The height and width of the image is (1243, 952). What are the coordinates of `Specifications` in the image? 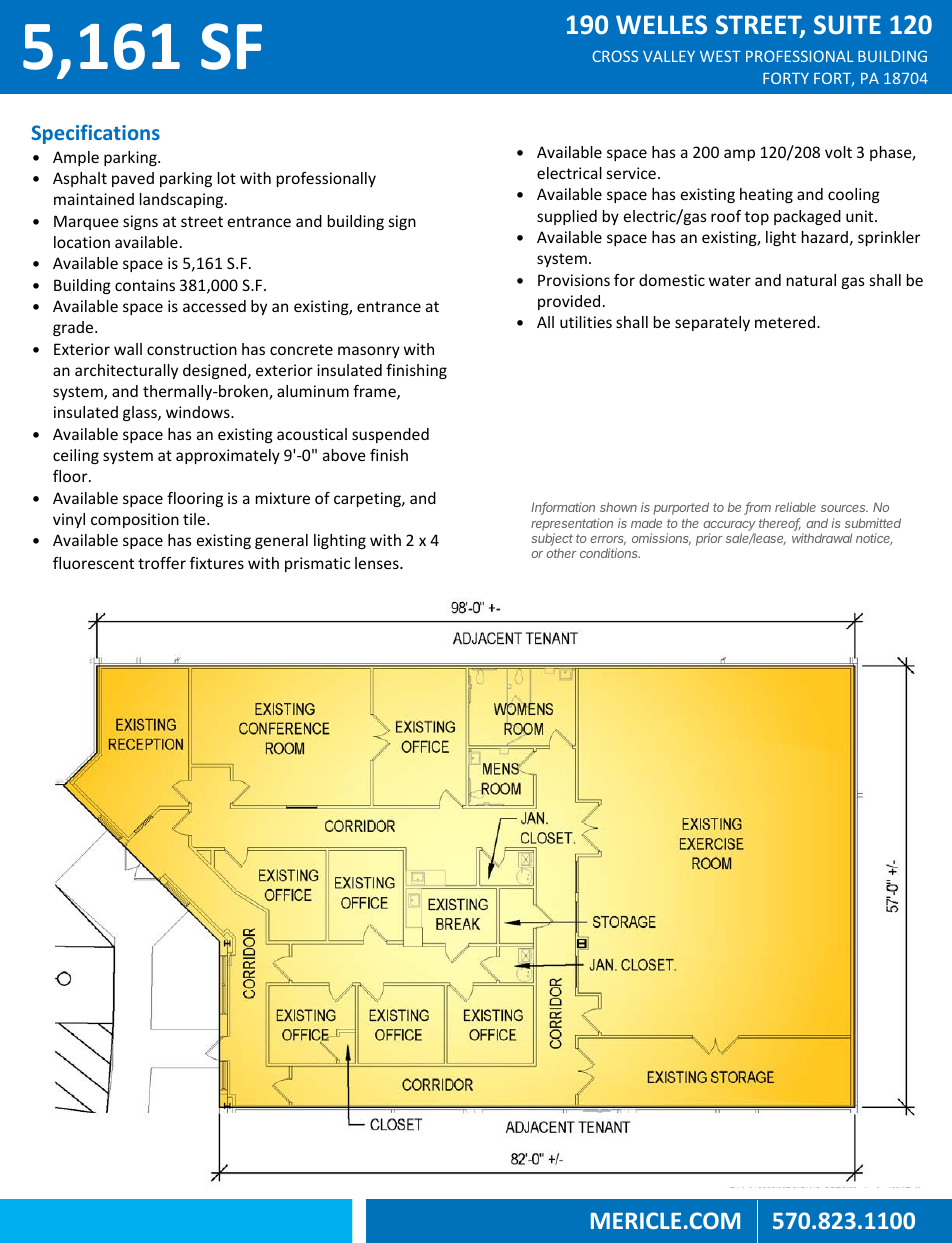 It's located at (96, 134).
